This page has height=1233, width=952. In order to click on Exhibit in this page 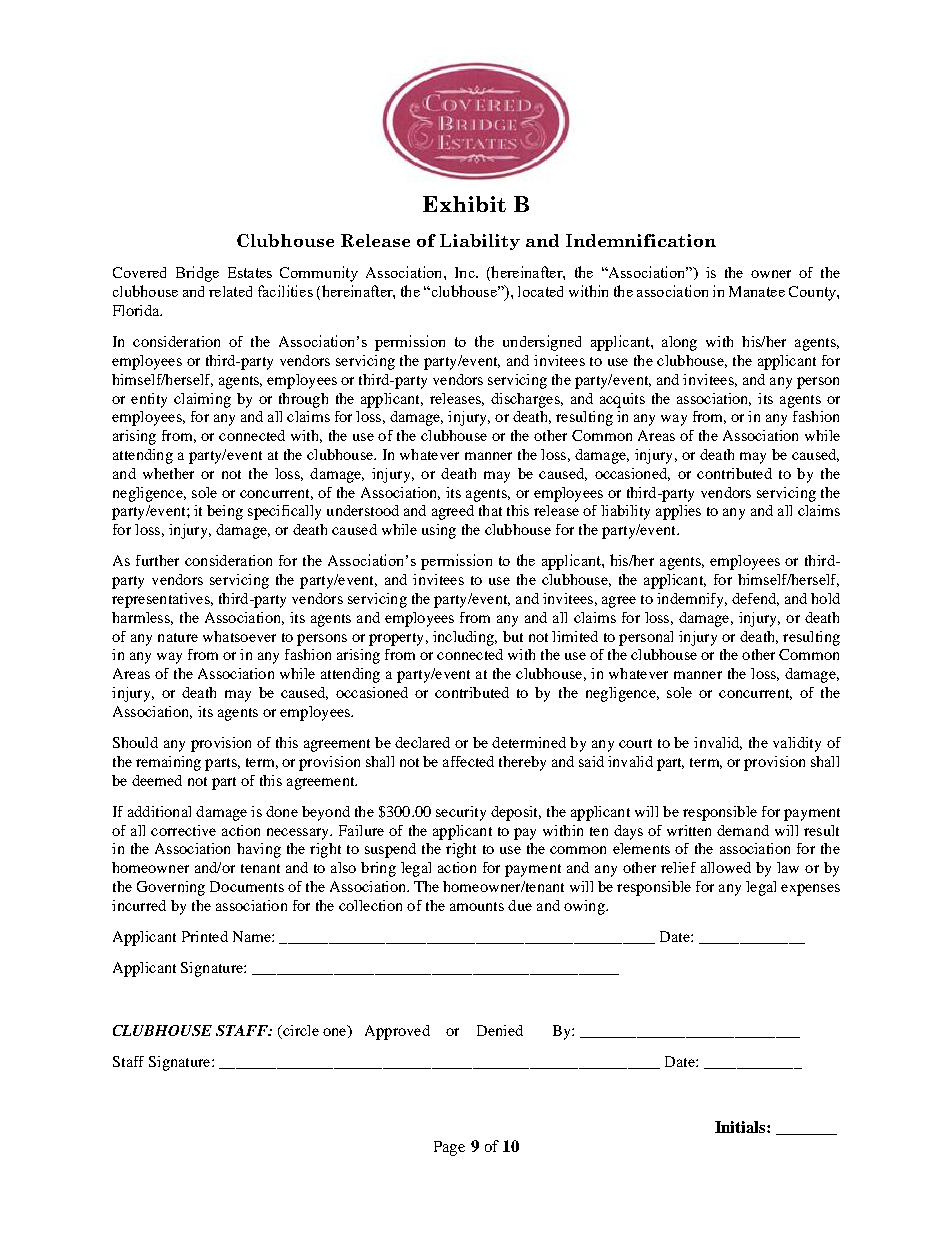, I will do `click(464, 204)`.
